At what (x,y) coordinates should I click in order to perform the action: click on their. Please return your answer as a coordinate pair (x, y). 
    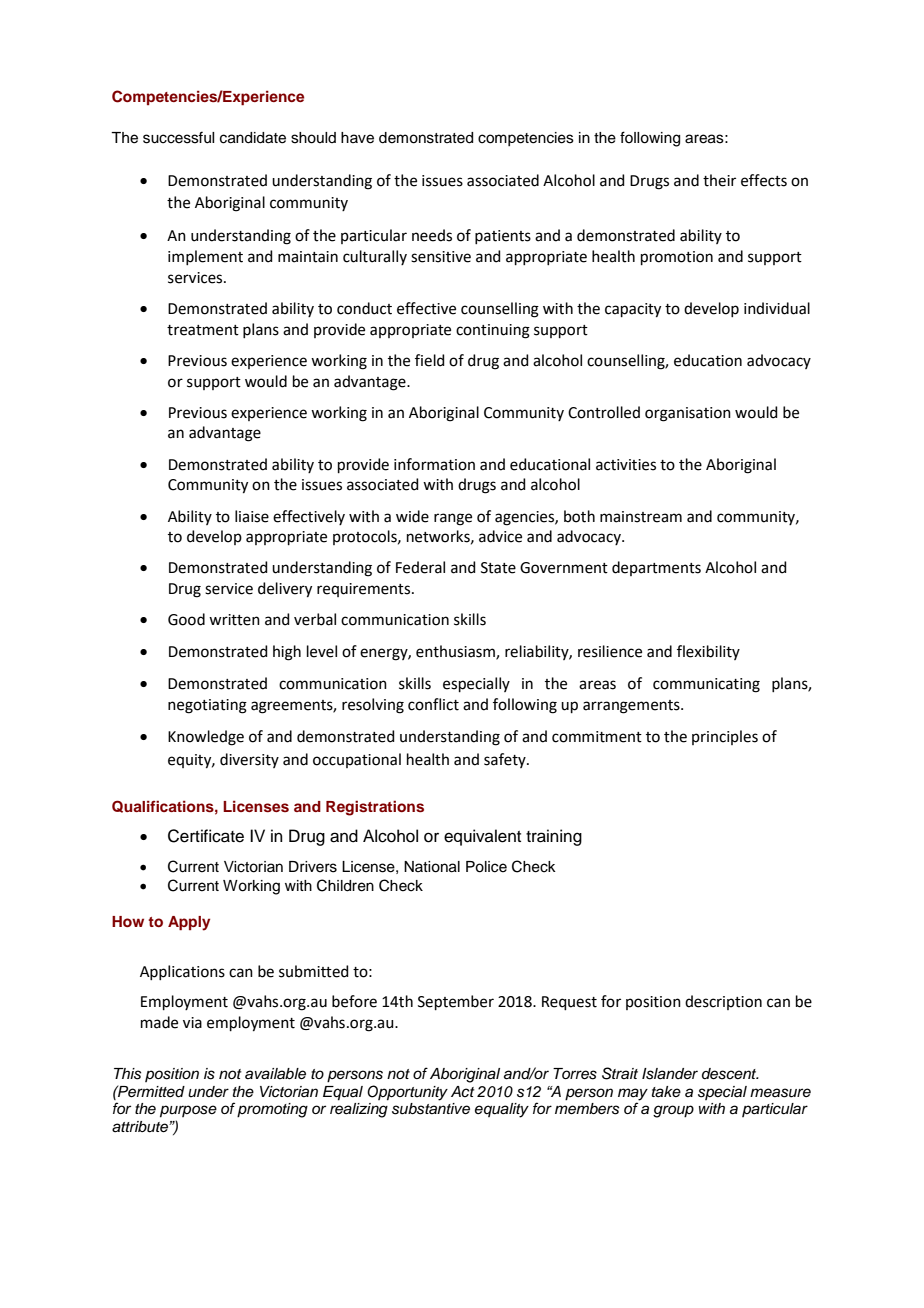
    Looking at the image, I should click on (719, 180).
